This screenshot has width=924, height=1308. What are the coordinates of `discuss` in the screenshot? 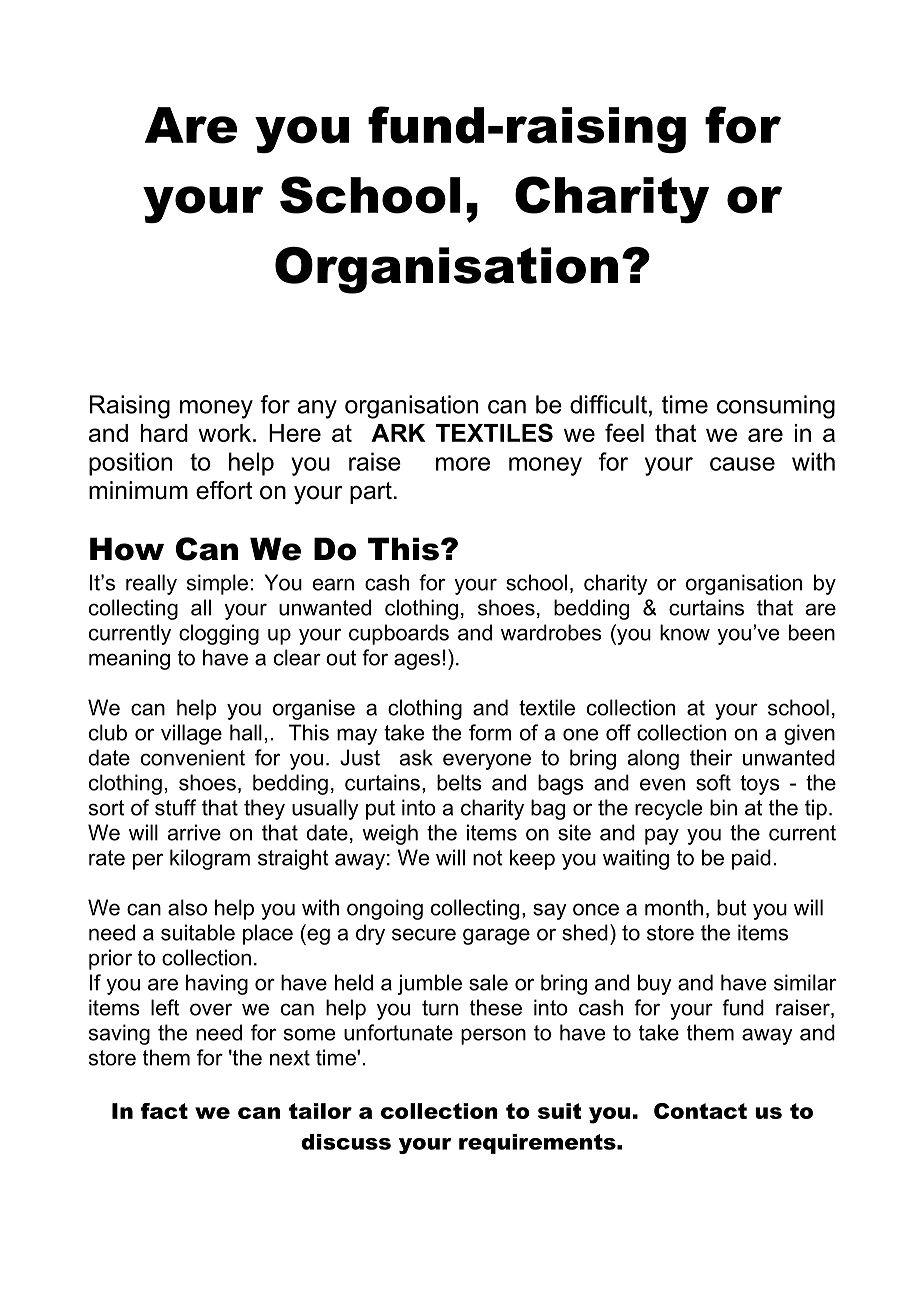 It's located at (346, 1142).
